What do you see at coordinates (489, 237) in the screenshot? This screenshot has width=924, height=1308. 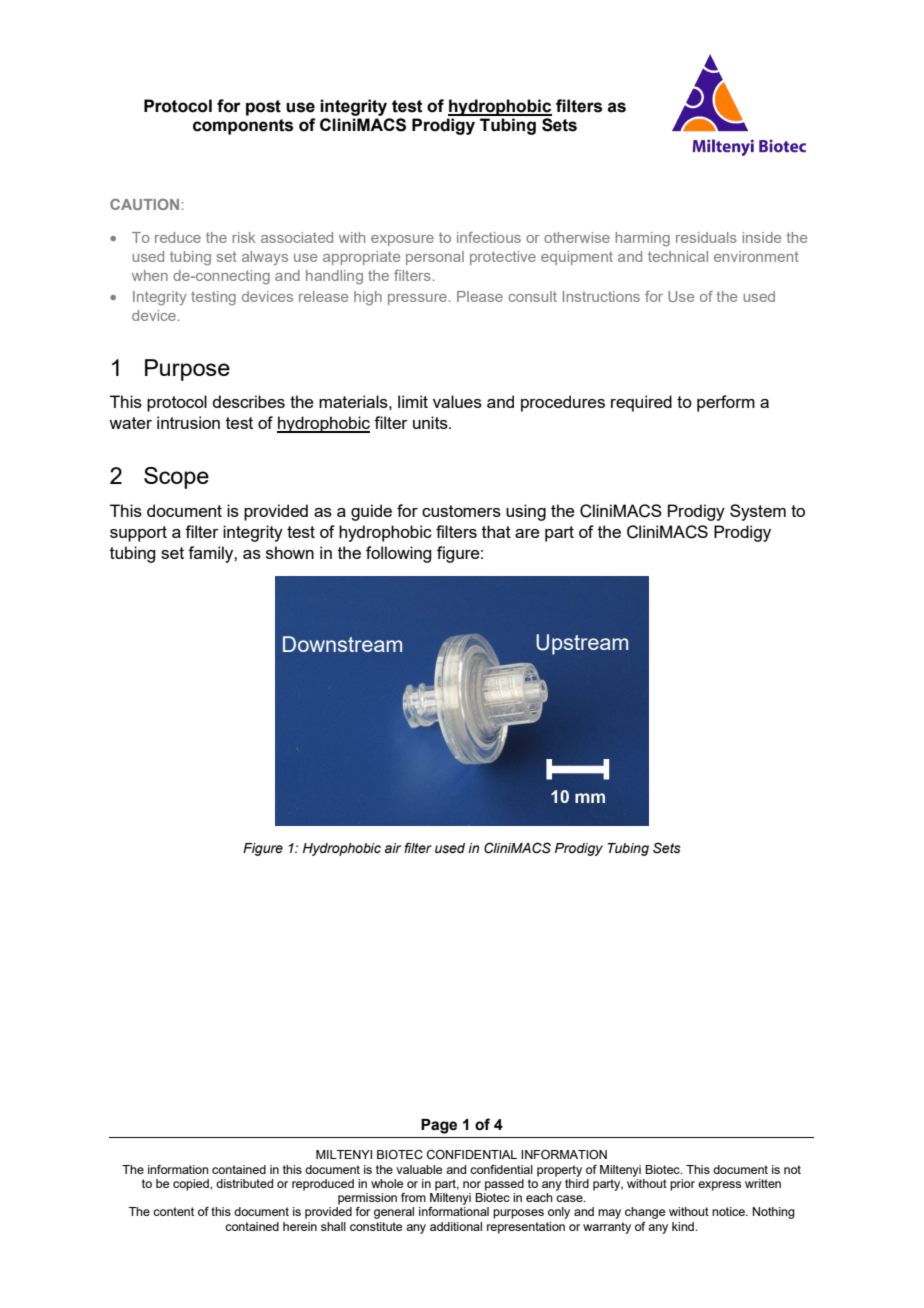 I see `infectious` at bounding box center [489, 237].
